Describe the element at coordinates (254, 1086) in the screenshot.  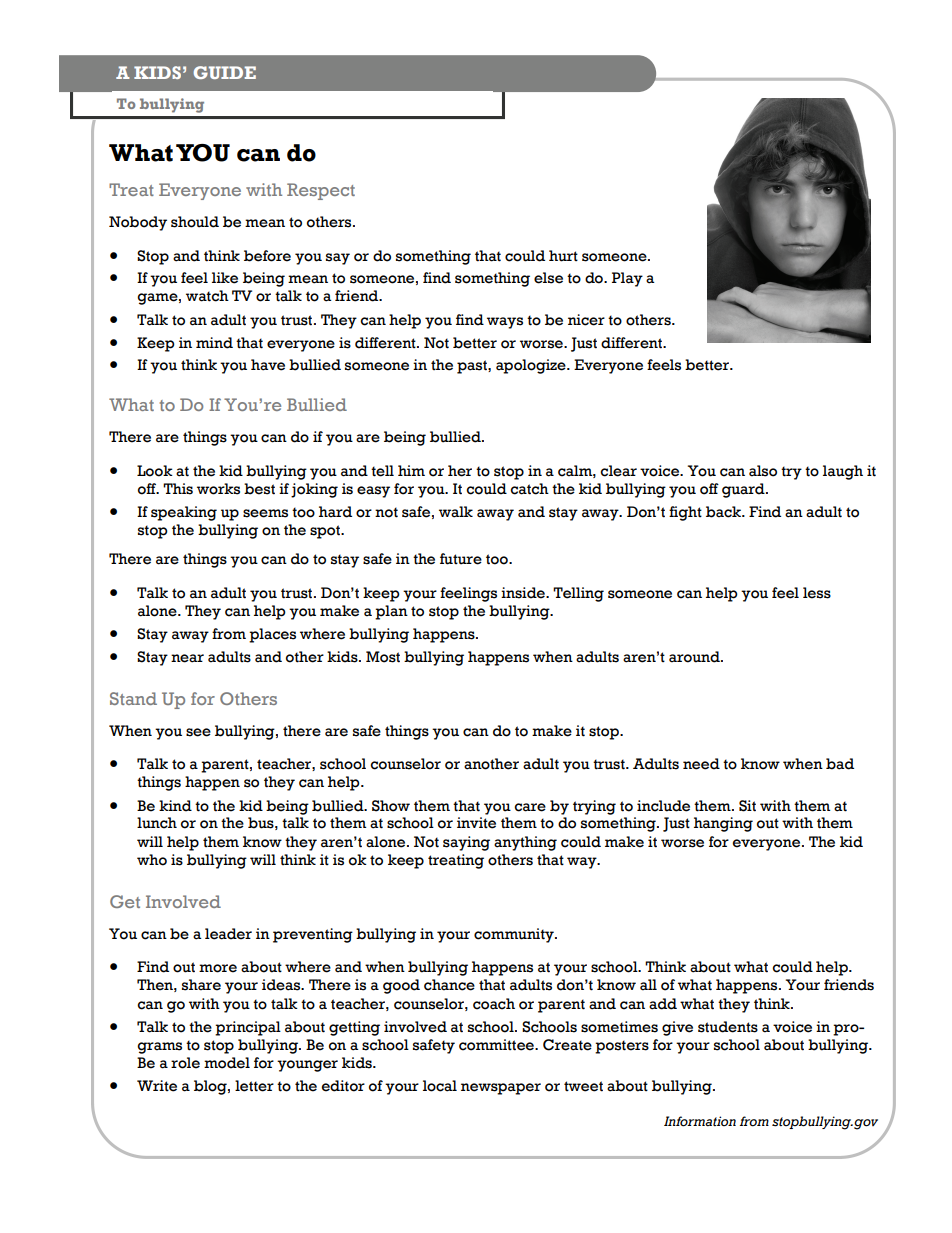
I see `letter` at that location.
